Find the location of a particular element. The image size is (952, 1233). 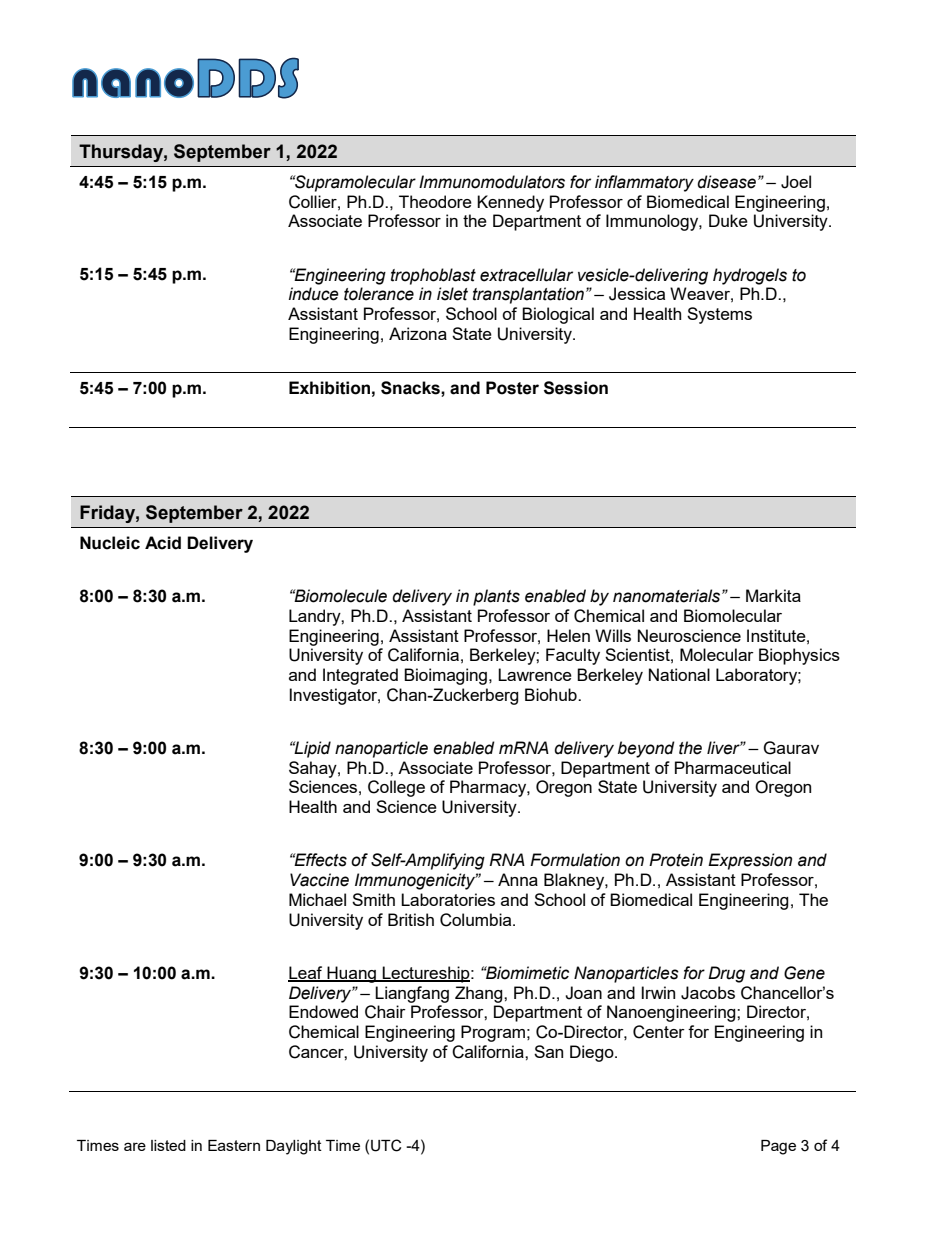

induce is located at coordinates (314, 294).
